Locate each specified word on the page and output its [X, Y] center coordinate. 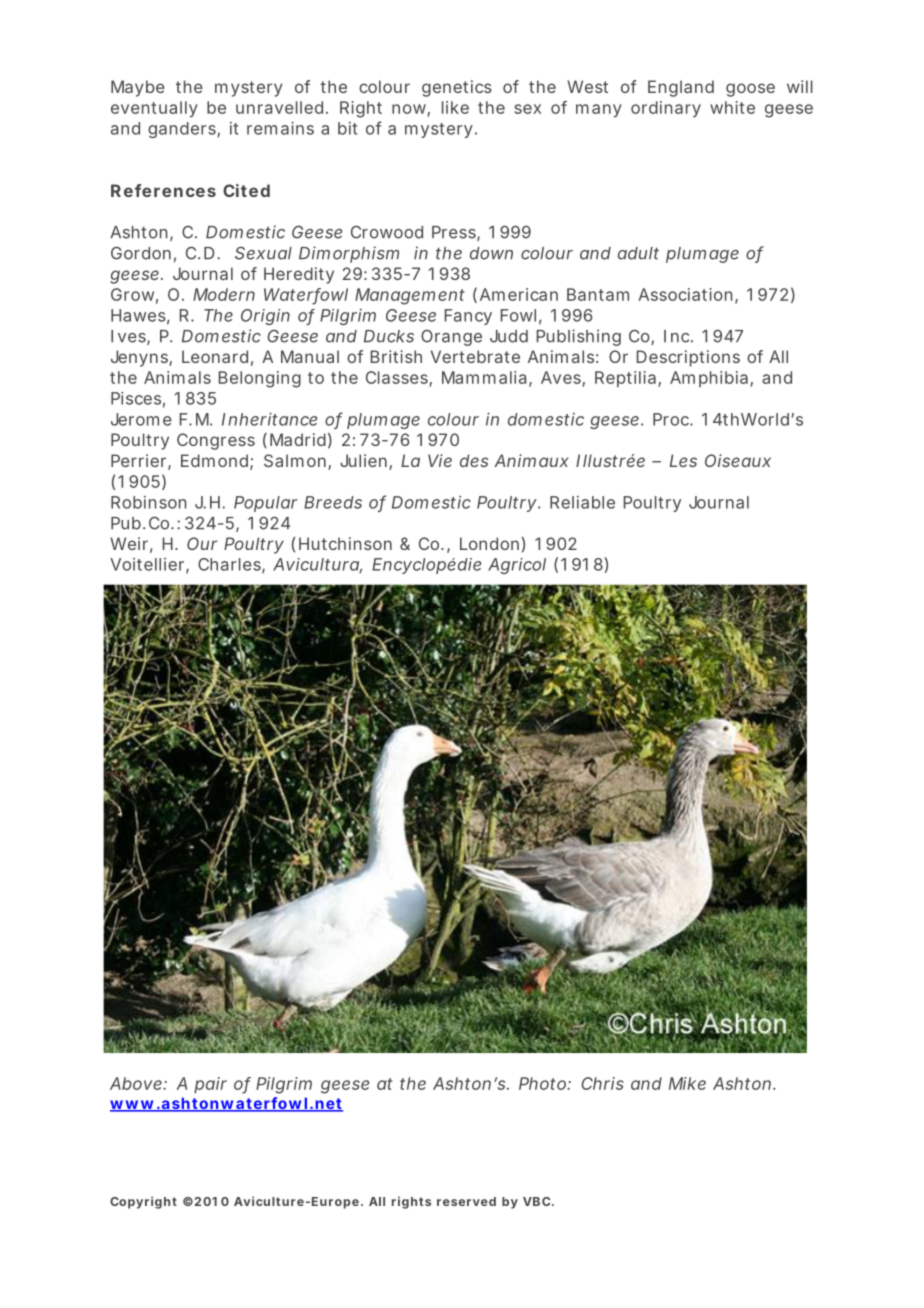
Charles [231, 565]
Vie [440, 460]
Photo [545, 1083]
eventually [154, 109]
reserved [466, 1201]
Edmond [217, 462]
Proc [673, 419]
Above [138, 1083]
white [732, 107]
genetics [457, 88]
